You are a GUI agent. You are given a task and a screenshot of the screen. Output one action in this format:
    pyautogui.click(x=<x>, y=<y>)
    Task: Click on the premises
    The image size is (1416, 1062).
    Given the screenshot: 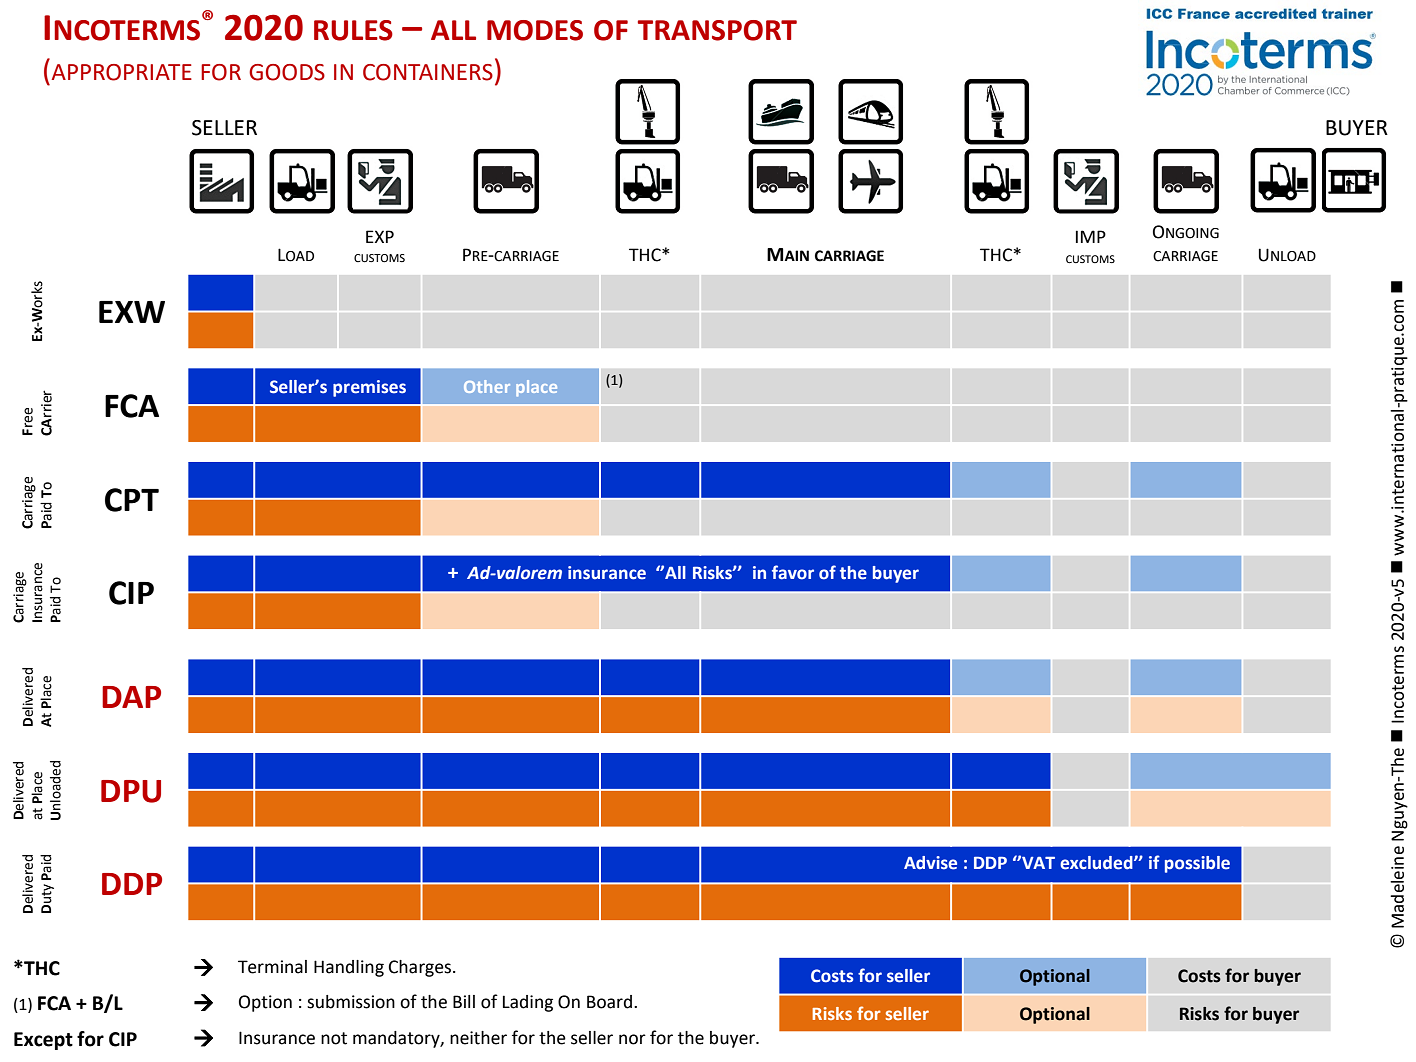 What is the action you would take?
    pyautogui.click(x=369, y=388)
